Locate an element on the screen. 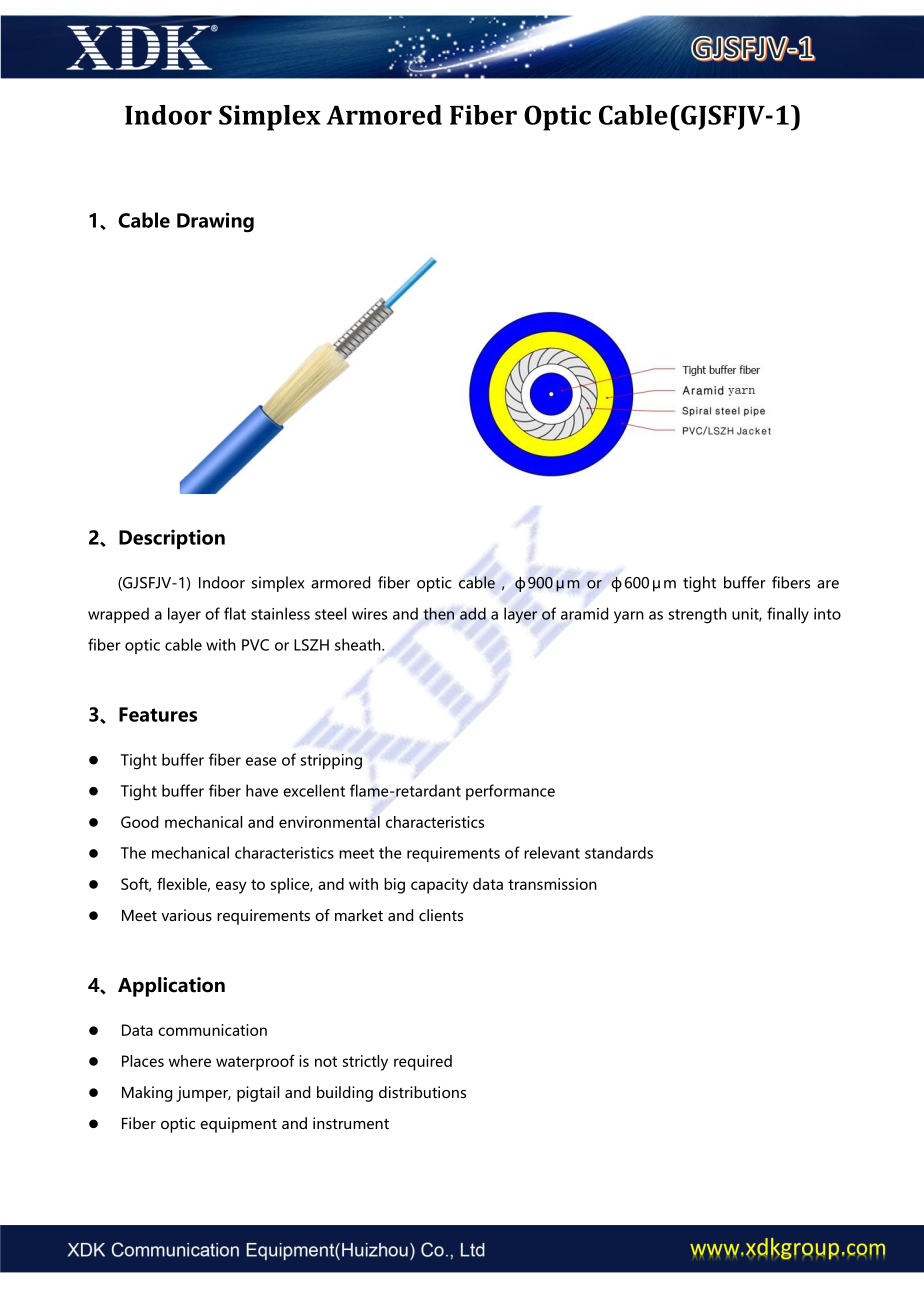 Image resolution: width=924 pixels, height=1308 pixels. strength is located at coordinates (698, 615).
